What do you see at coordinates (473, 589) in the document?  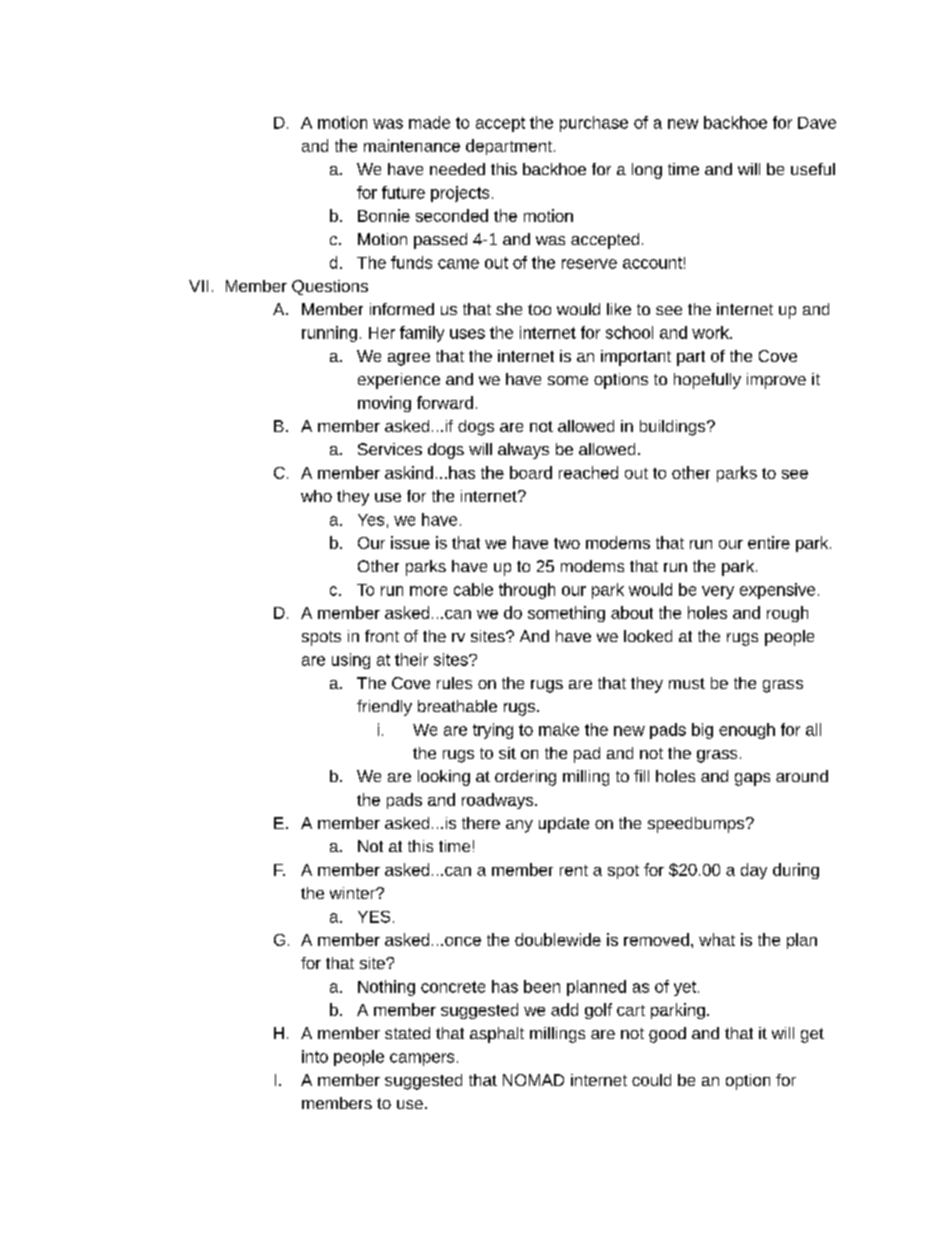 I see `cable` at bounding box center [473, 589].
